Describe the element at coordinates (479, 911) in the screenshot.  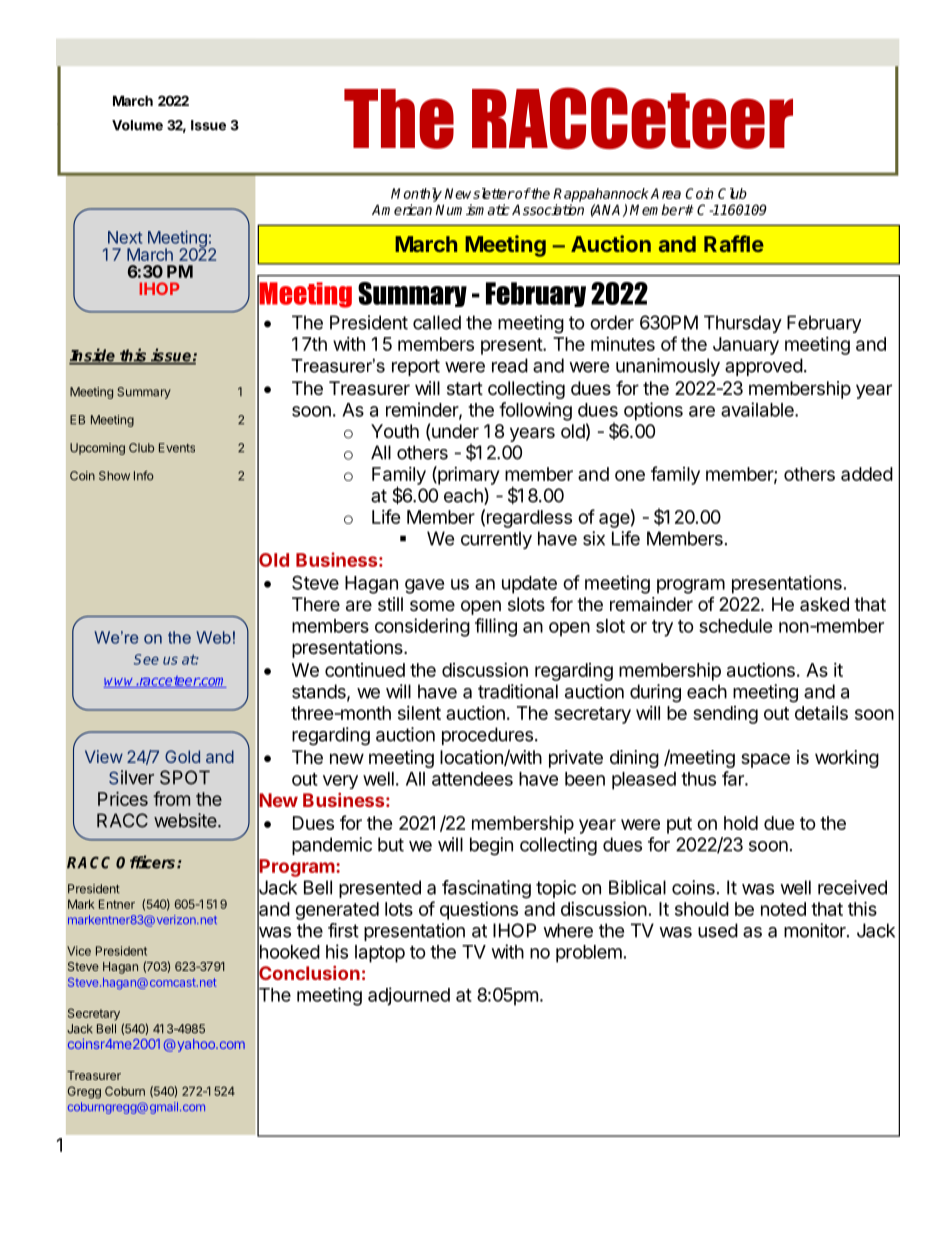
I see `questions` at that location.
